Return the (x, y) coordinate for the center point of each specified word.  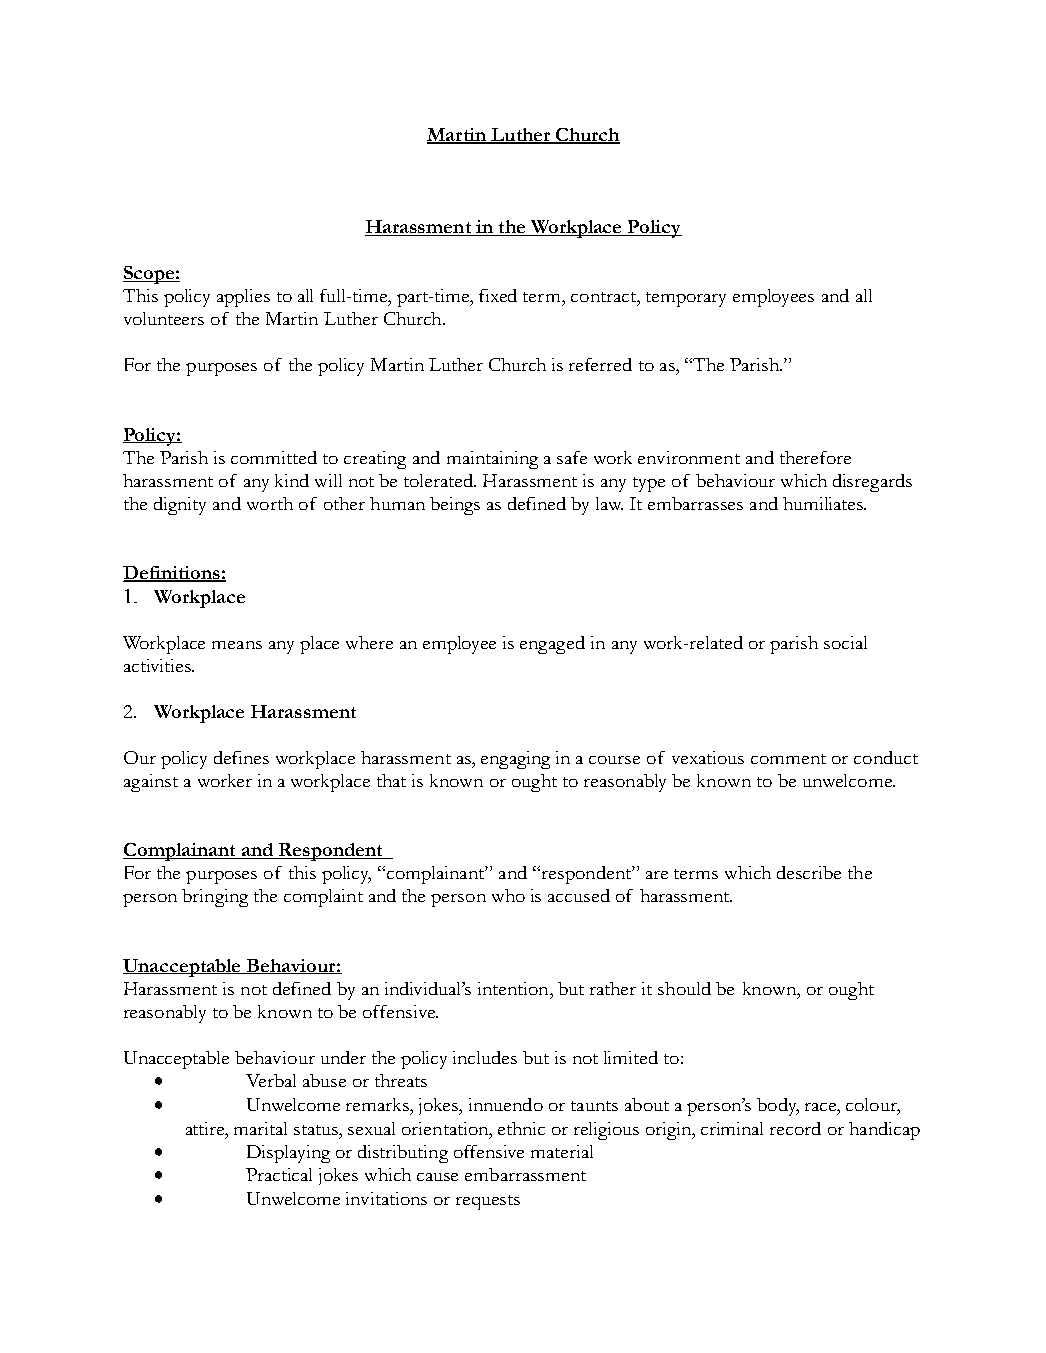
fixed (498, 295)
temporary (686, 299)
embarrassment (525, 1174)
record (795, 1128)
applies (243, 298)
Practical (279, 1174)
